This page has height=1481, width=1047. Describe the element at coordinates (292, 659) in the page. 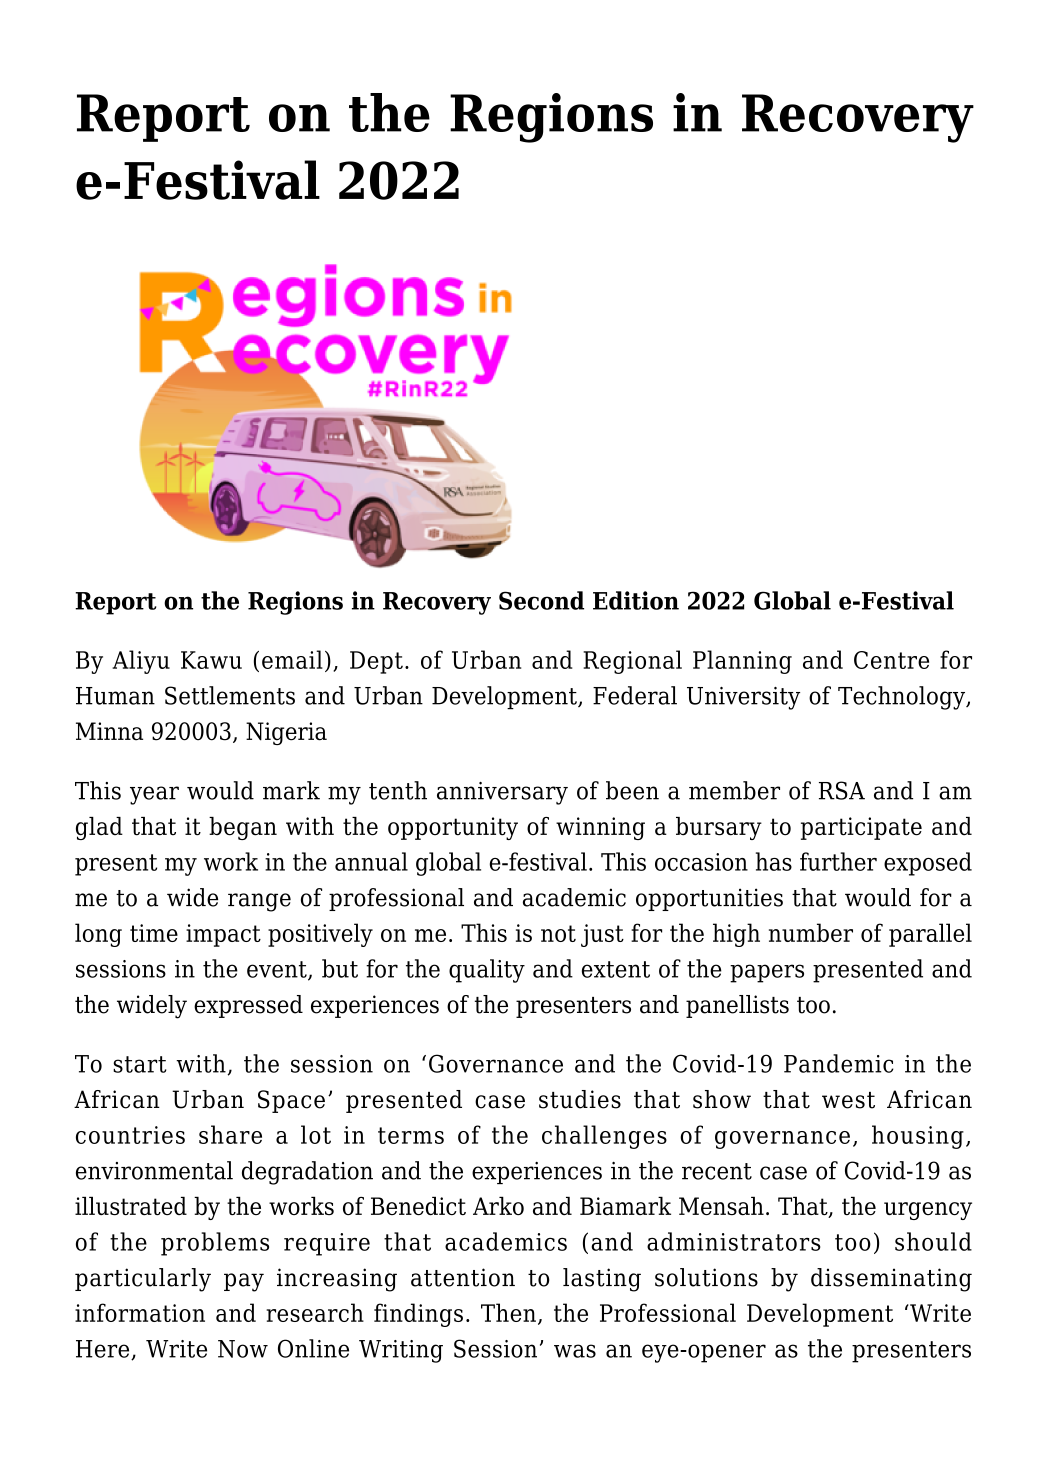

I see `email` at that location.
